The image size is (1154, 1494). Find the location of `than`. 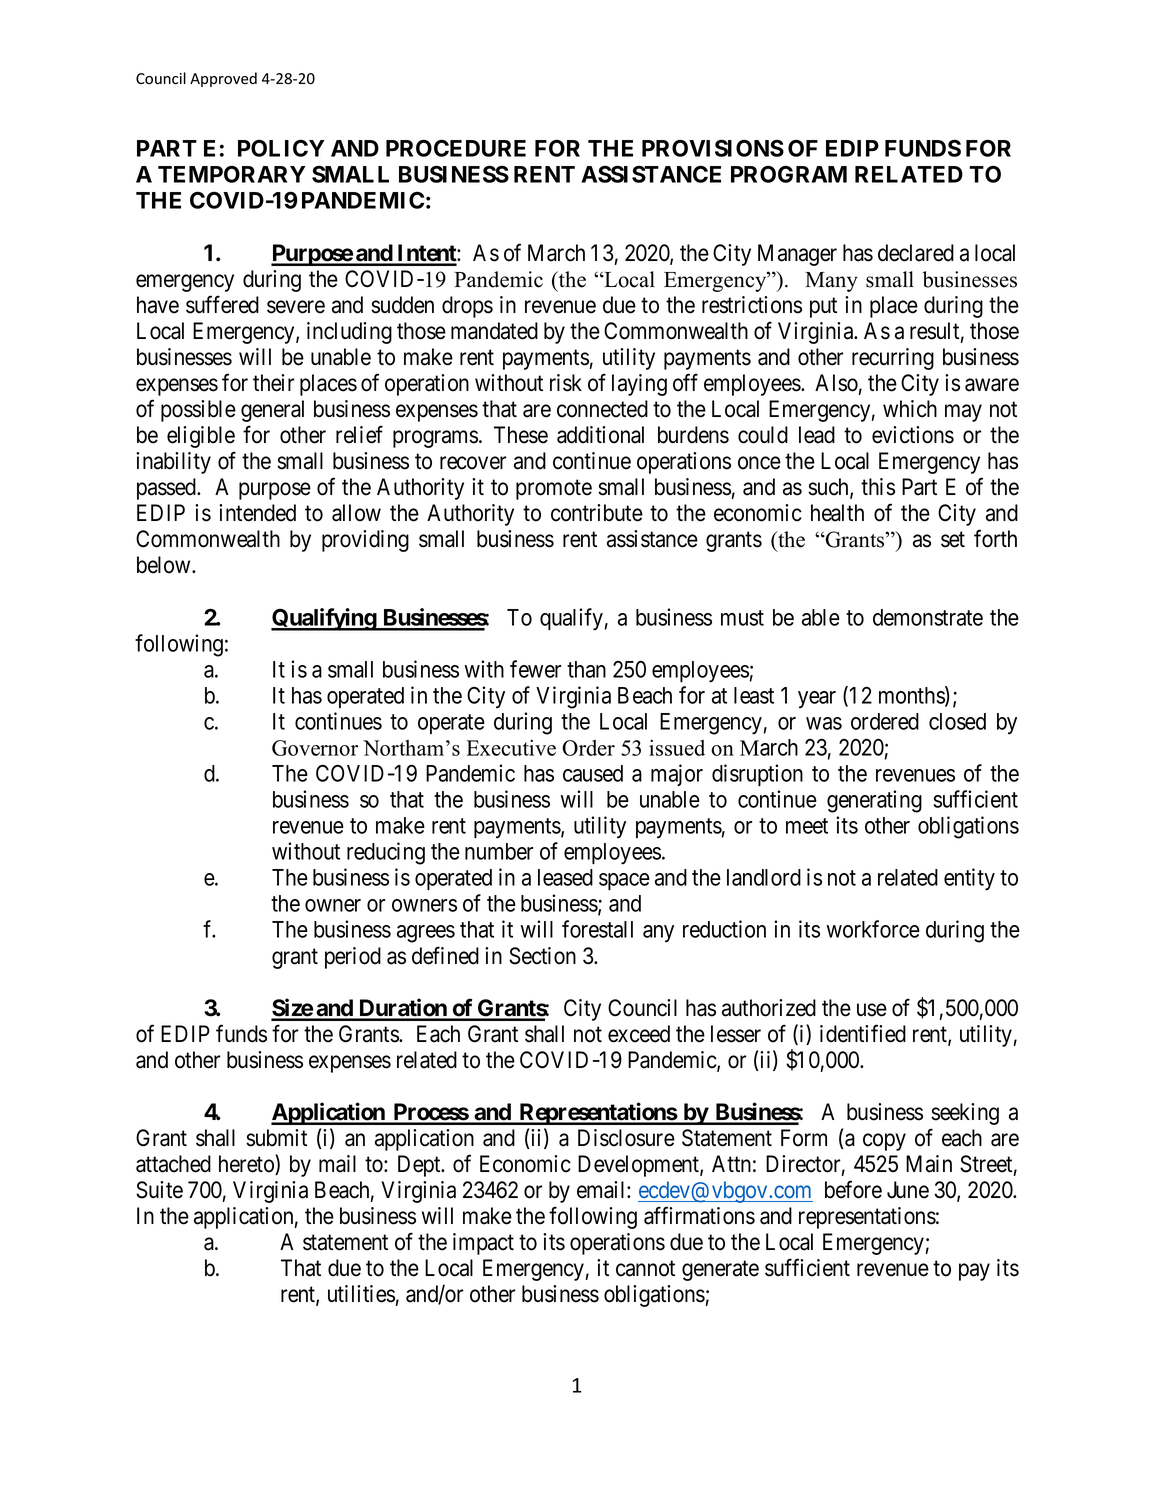

than is located at coordinates (586, 669).
